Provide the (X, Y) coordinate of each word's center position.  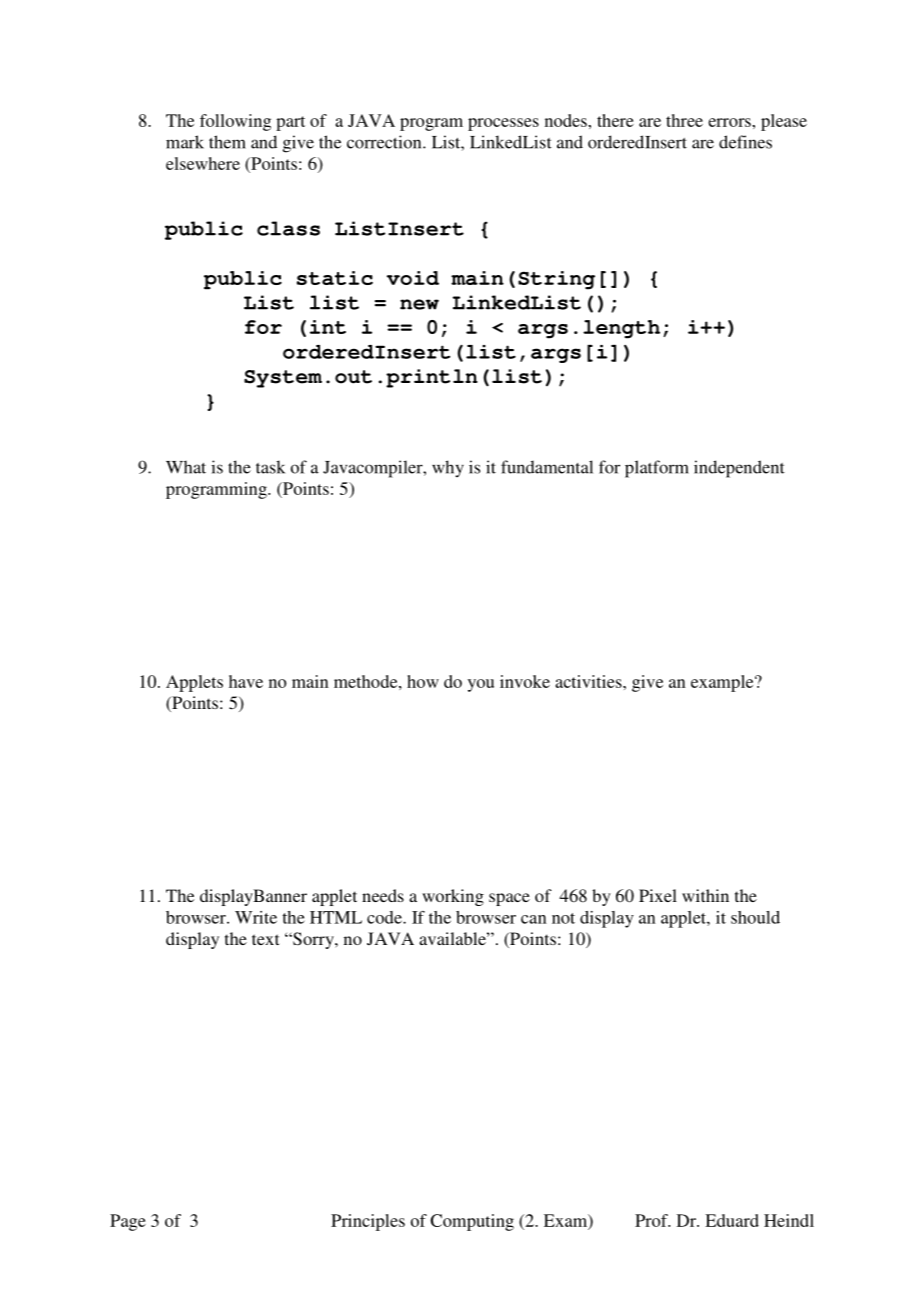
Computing (472, 1222)
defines (745, 142)
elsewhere (203, 163)
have (246, 681)
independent (739, 469)
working (453, 897)
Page (128, 1222)
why (448, 468)
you (481, 685)
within (705, 895)
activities (589, 681)
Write (256, 917)
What (186, 467)
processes (503, 124)
